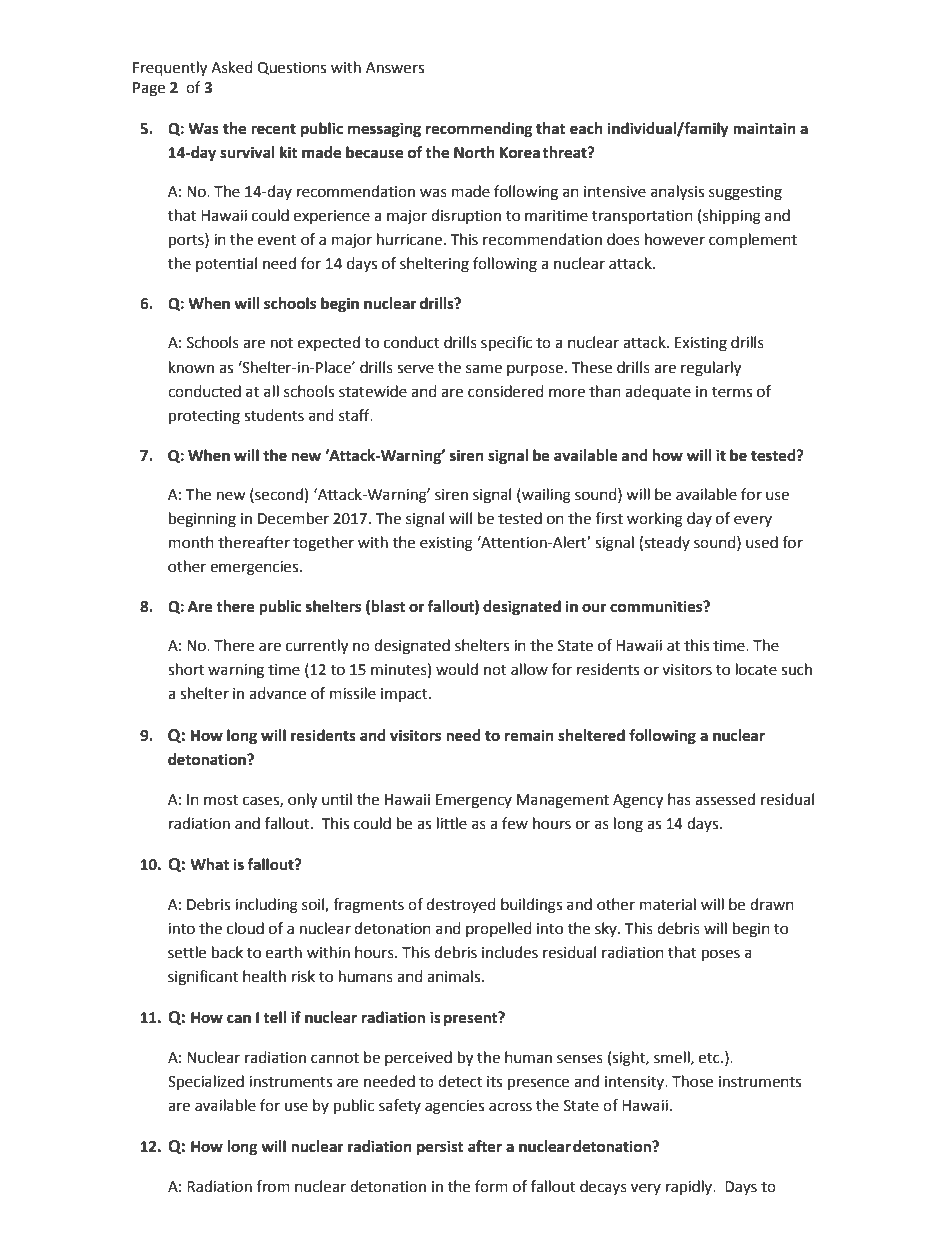  Describe the element at coordinates (457, 669) in the screenshot. I see `would` at that location.
